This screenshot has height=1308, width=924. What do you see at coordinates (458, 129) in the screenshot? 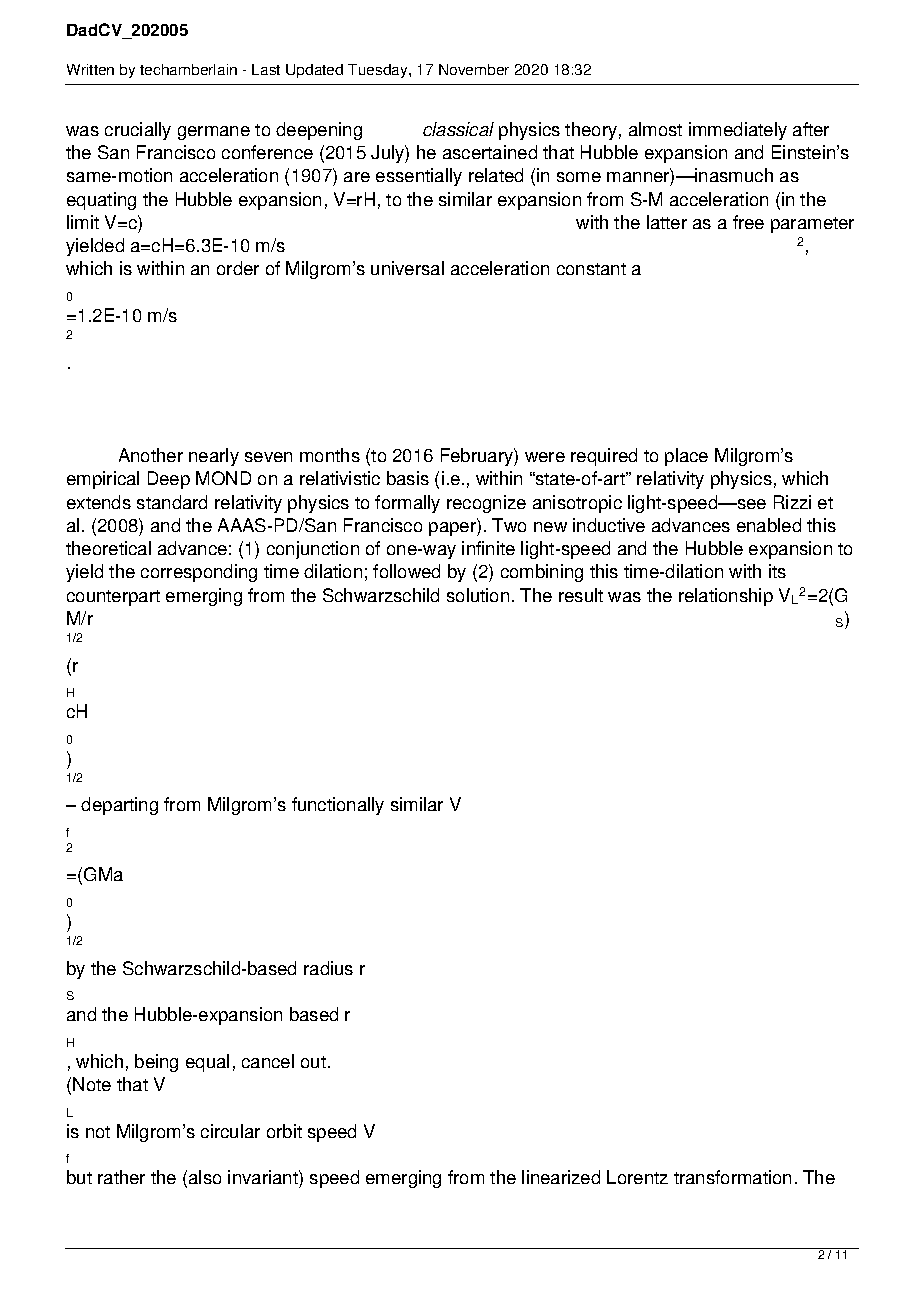
I see `classical` at bounding box center [458, 129].
